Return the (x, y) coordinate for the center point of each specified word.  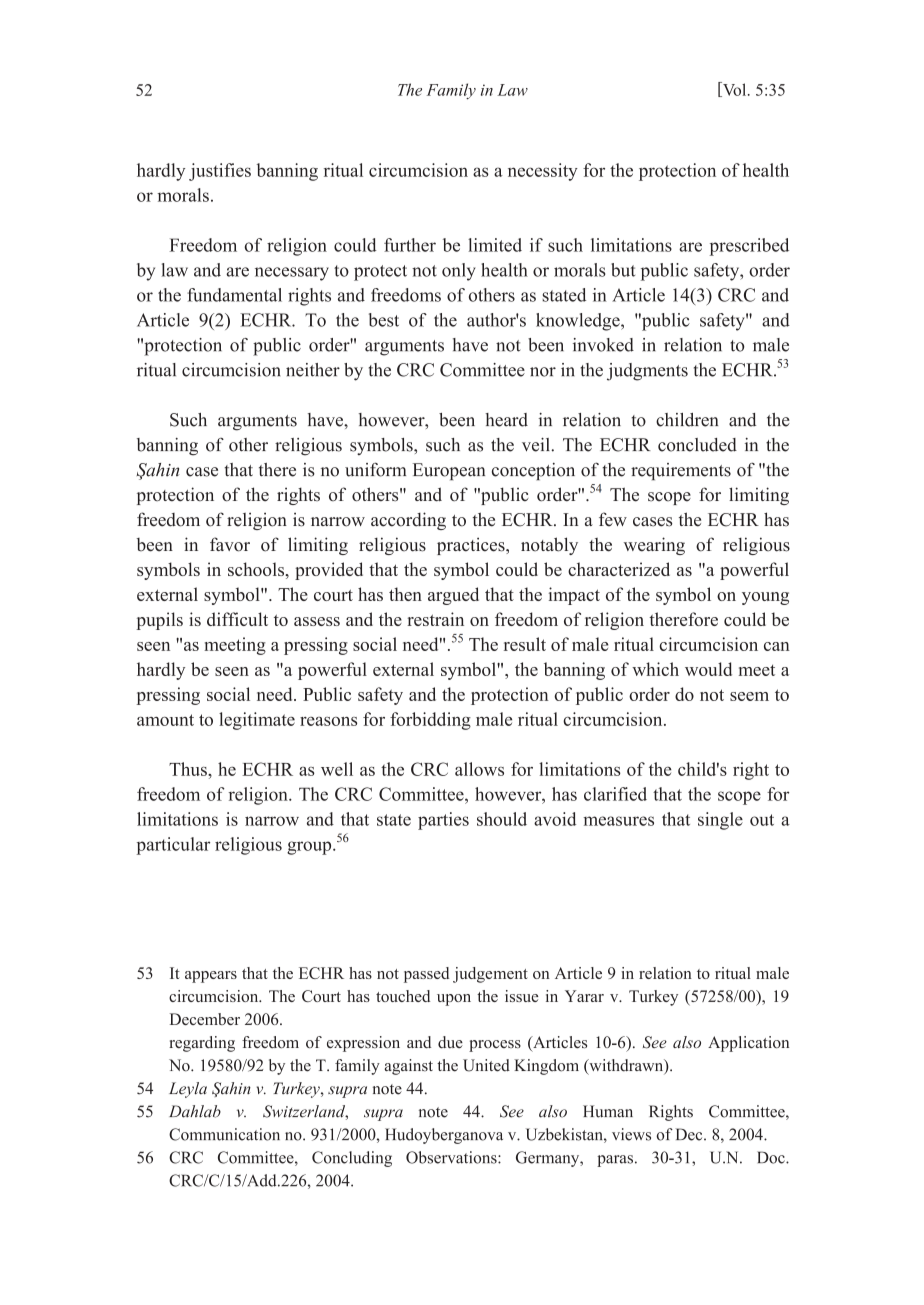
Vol (734, 89)
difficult (237, 619)
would (708, 669)
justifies (220, 172)
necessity (543, 172)
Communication (224, 1134)
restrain (435, 619)
